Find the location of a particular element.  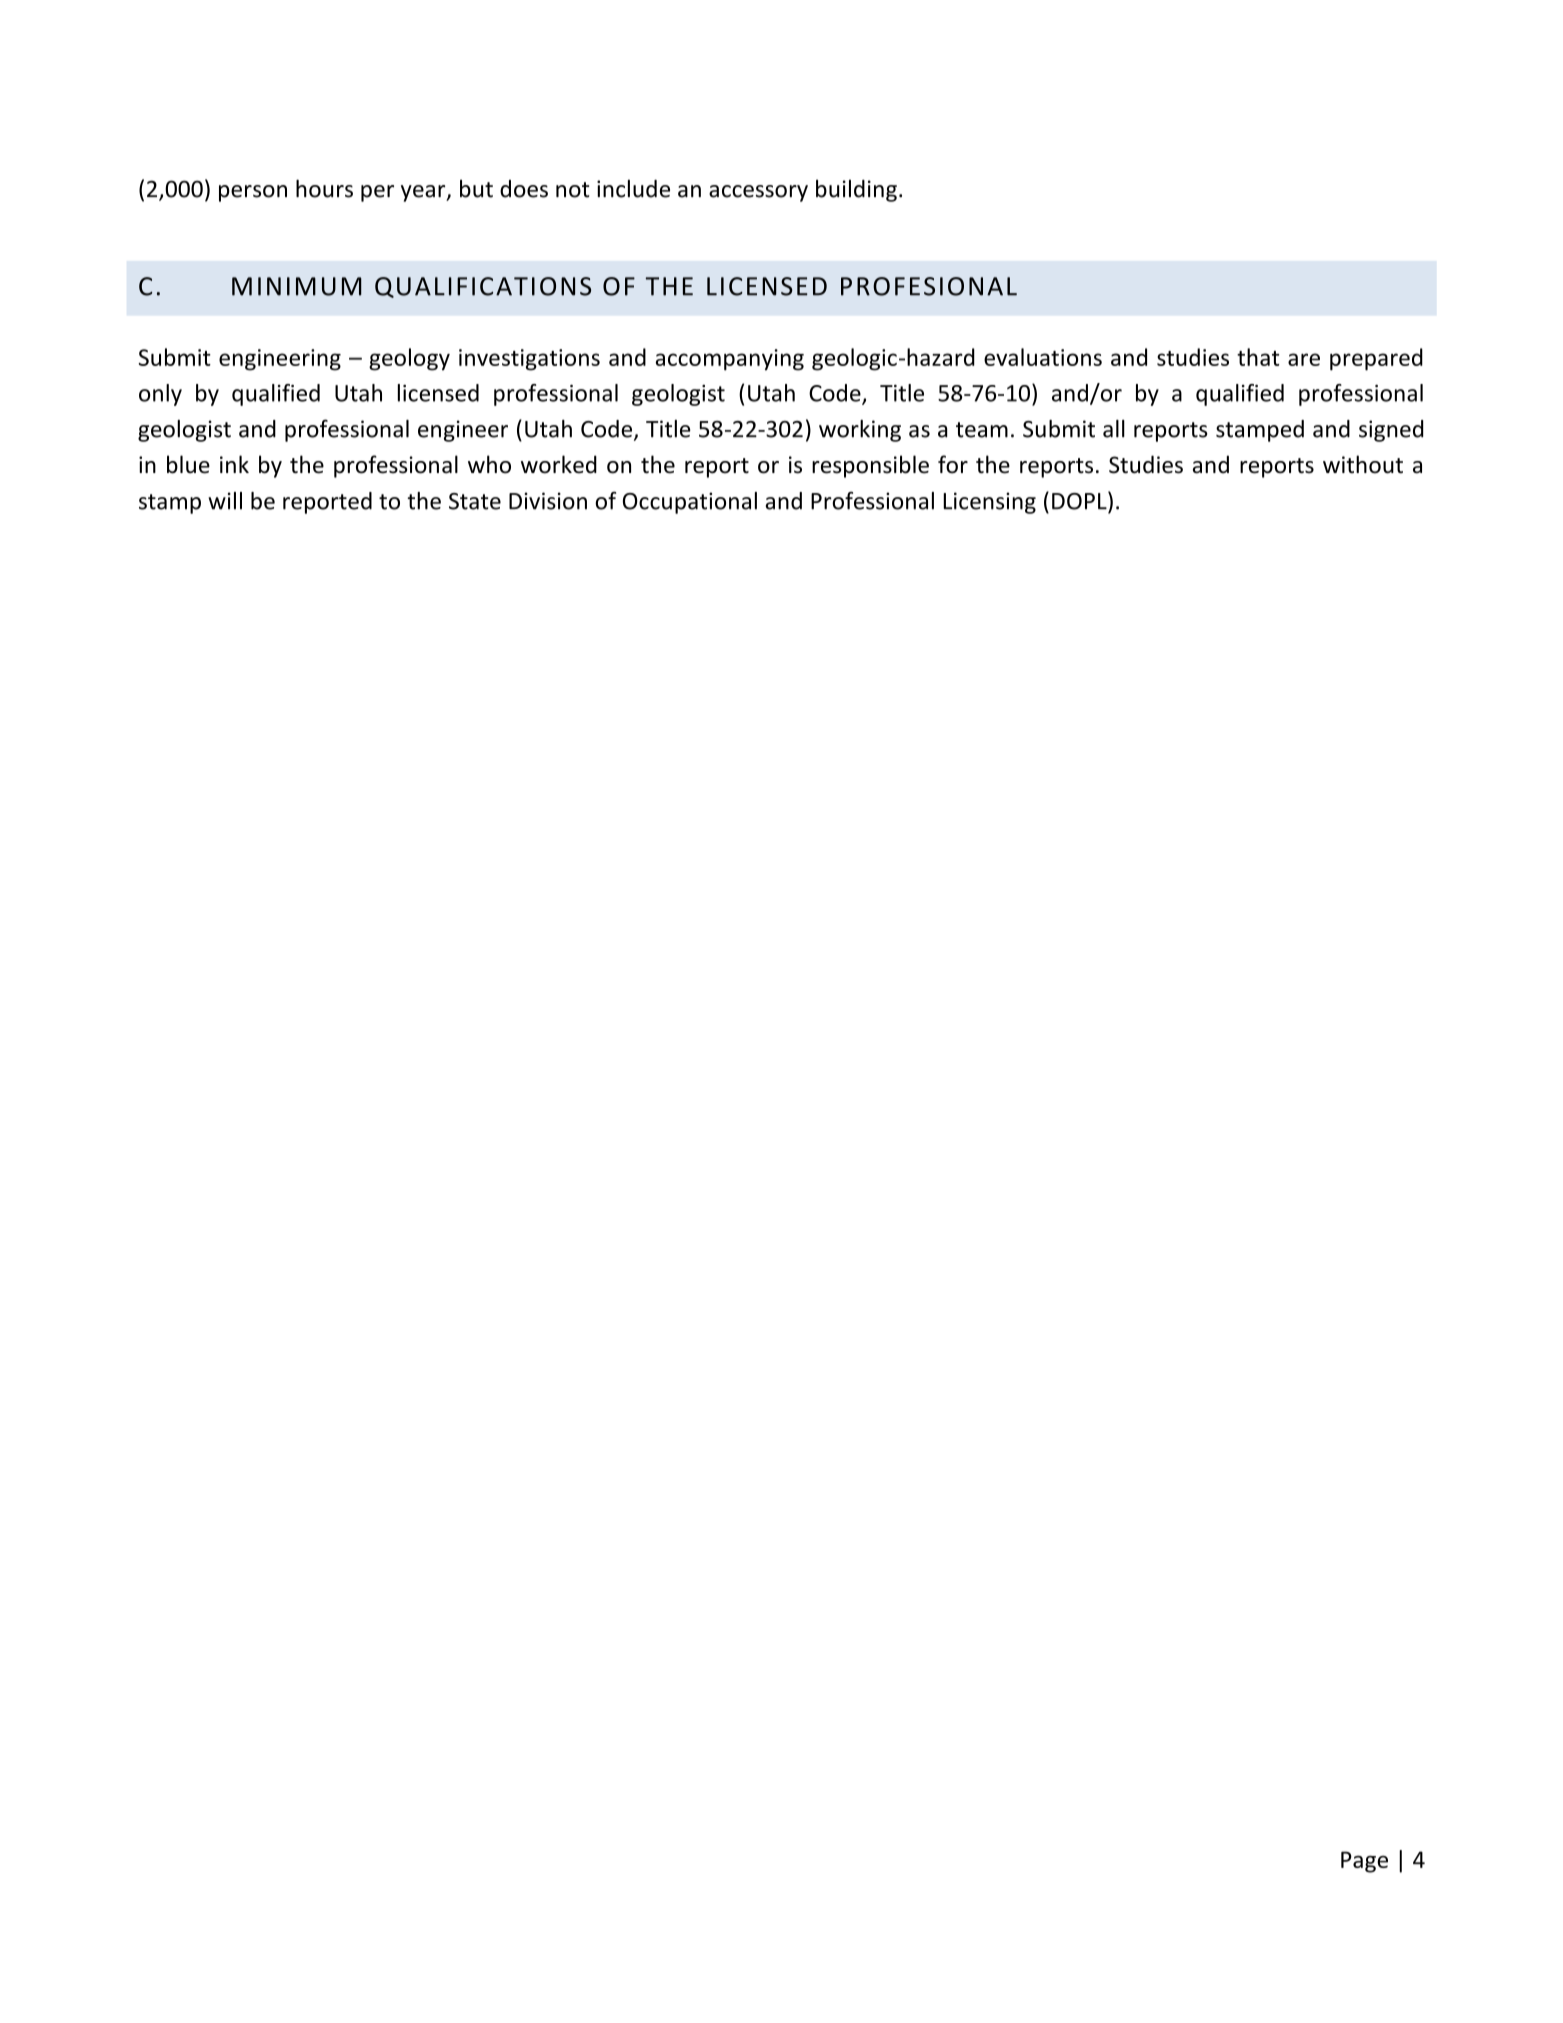

accessory is located at coordinates (758, 193).
